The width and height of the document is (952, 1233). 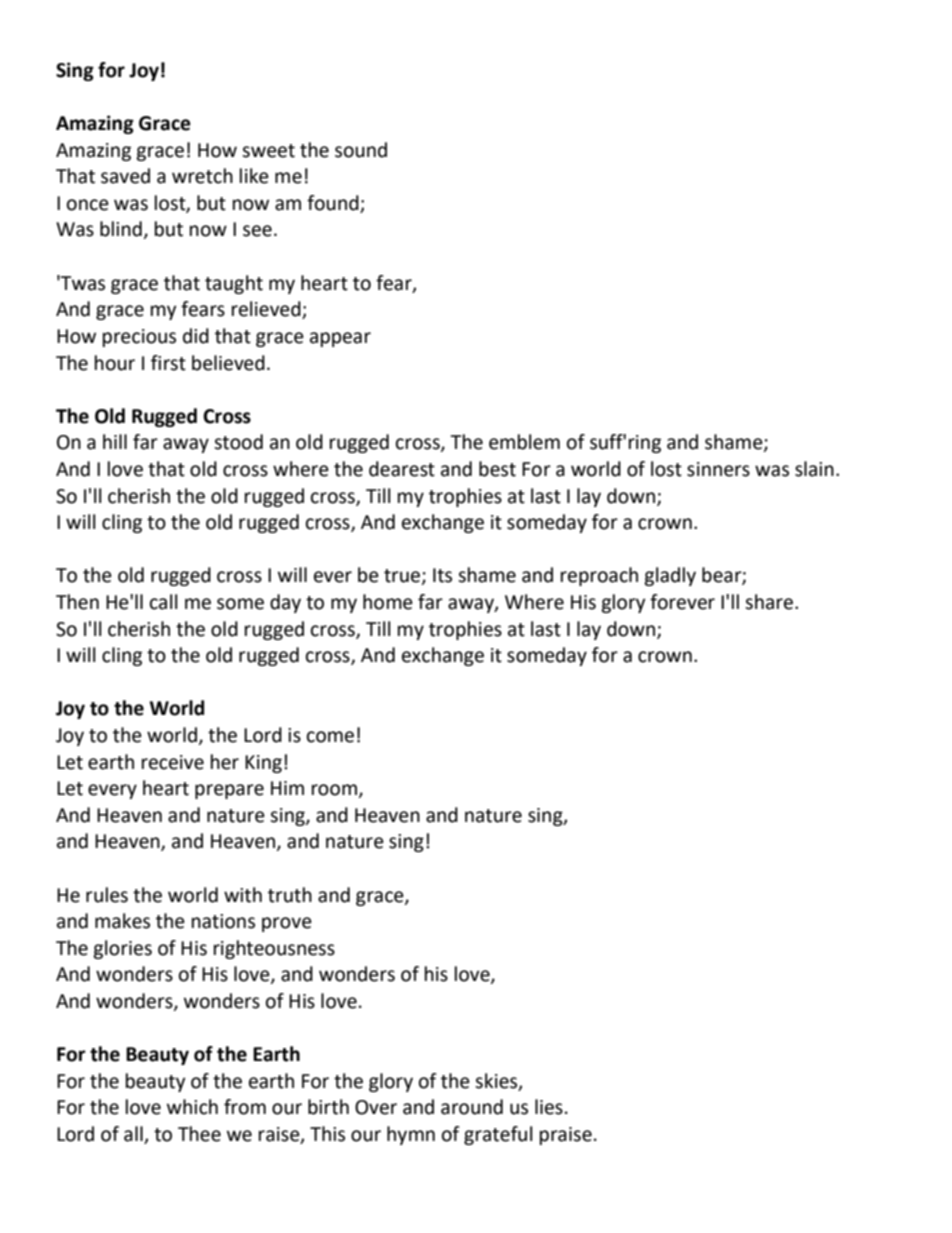 I want to click on share, so click(x=770, y=602).
